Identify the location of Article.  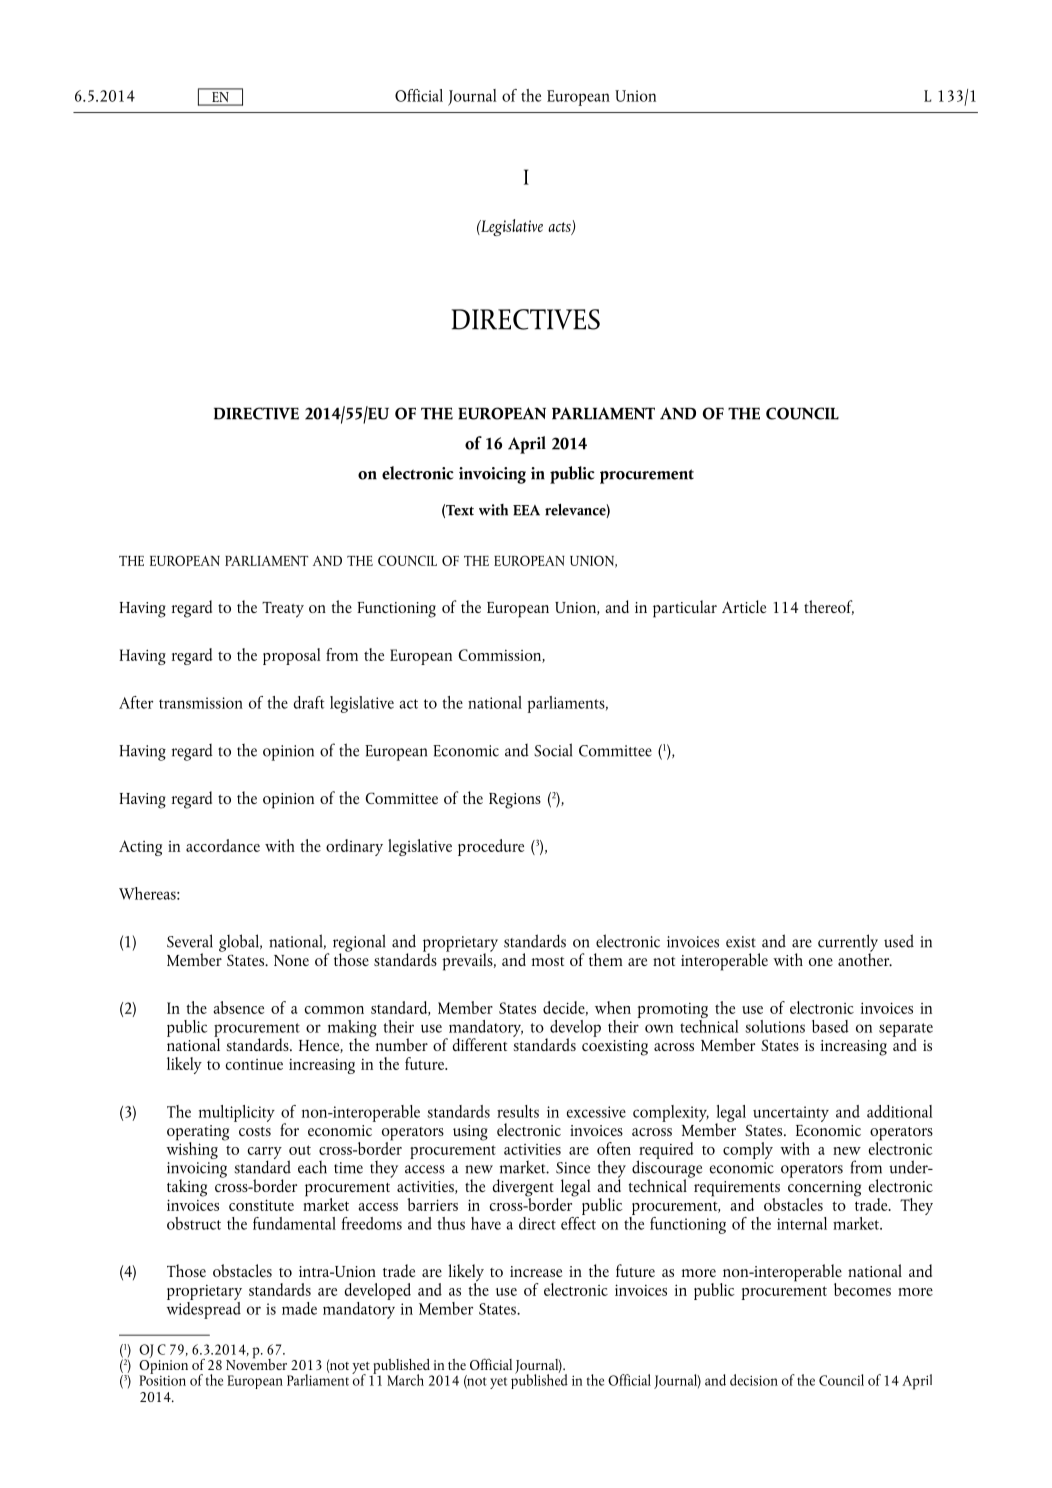
(744, 606).
